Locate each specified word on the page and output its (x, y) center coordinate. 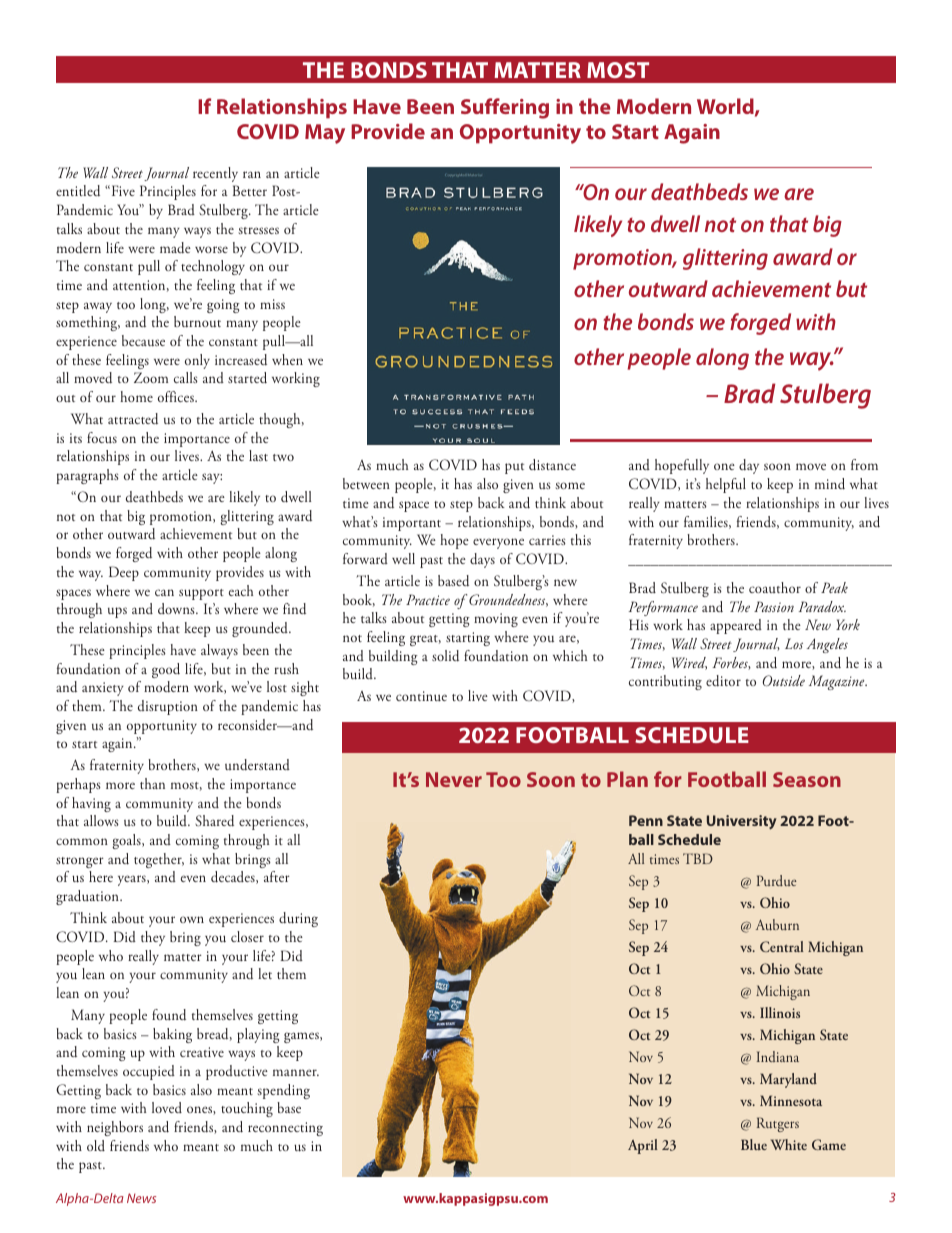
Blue (754, 1144)
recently (215, 174)
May (325, 134)
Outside (784, 680)
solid (445, 656)
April (643, 1146)
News (141, 1198)
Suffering (505, 108)
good (166, 670)
